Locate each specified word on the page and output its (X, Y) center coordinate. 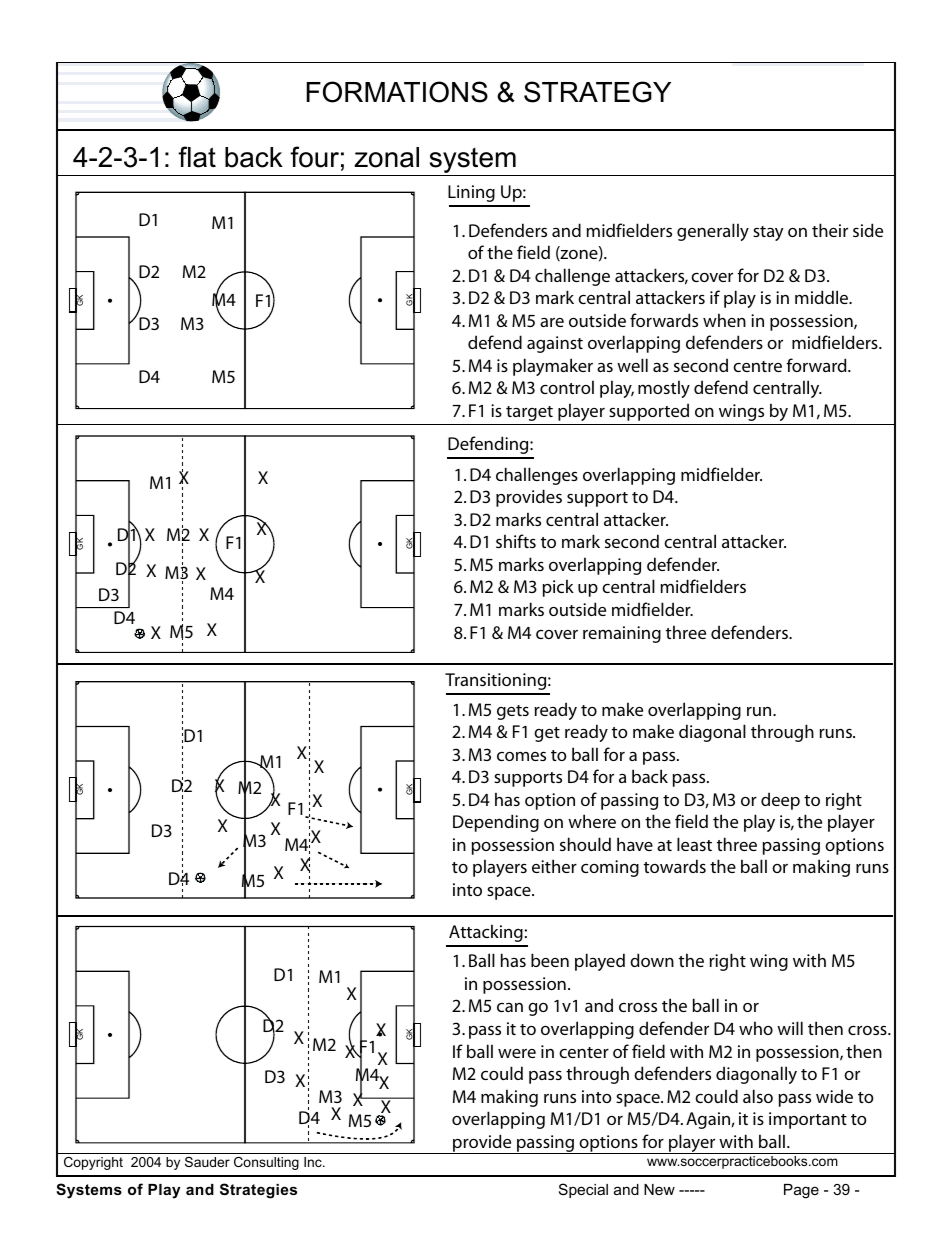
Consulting (266, 1163)
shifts (516, 541)
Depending (496, 823)
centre (757, 366)
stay (768, 233)
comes (521, 756)
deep (780, 801)
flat (197, 157)
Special (583, 1190)
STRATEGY (597, 92)
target (529, 413)
